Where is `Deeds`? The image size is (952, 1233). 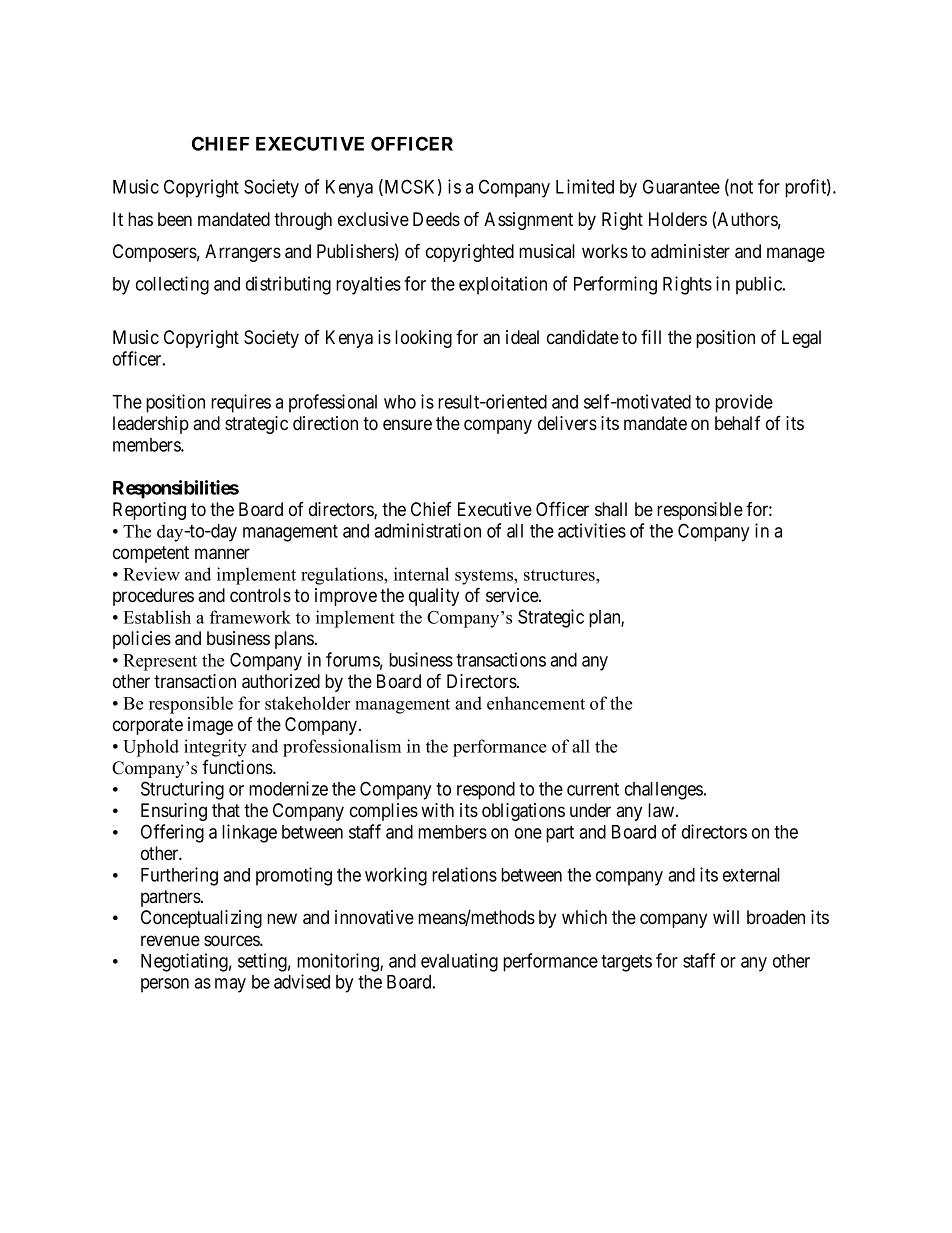 Deeds is located at coordinates (436, 219).
